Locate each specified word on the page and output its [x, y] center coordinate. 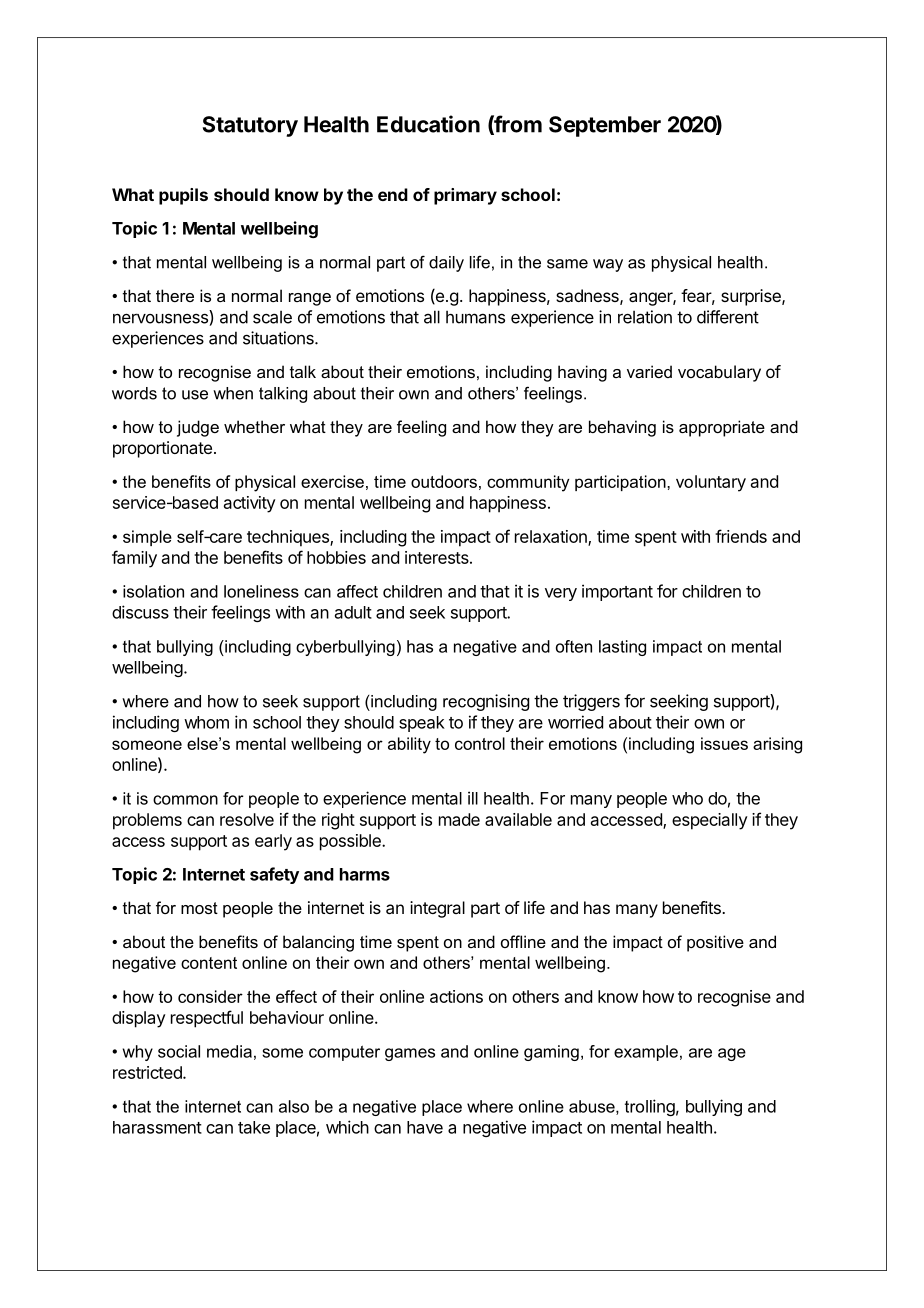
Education [428, 124]
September [605, 126]
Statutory [250, 126]
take [254, 1127]
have [425, 1127]
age [732, 1054]
